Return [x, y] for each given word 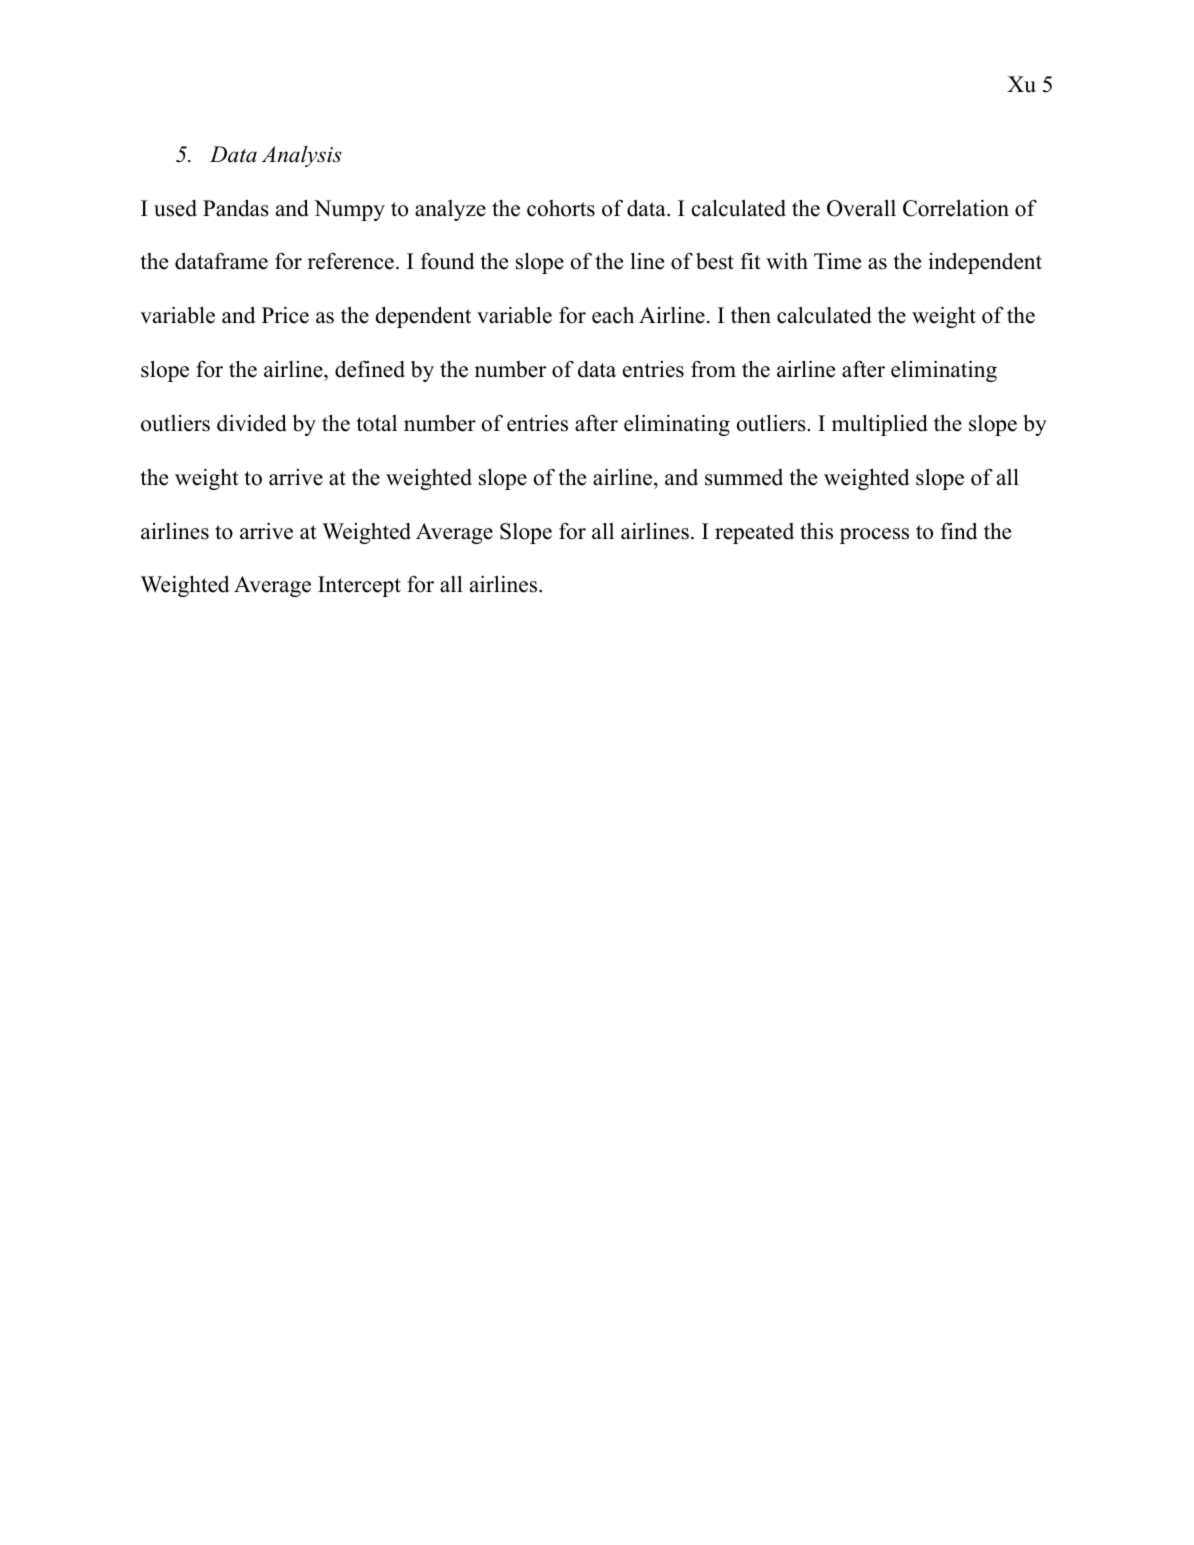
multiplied [880, 425]
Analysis [302, 156]
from [713, 369]
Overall [861, 208]
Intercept [359, 586]
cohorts [561, 208]
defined [370, 369]
